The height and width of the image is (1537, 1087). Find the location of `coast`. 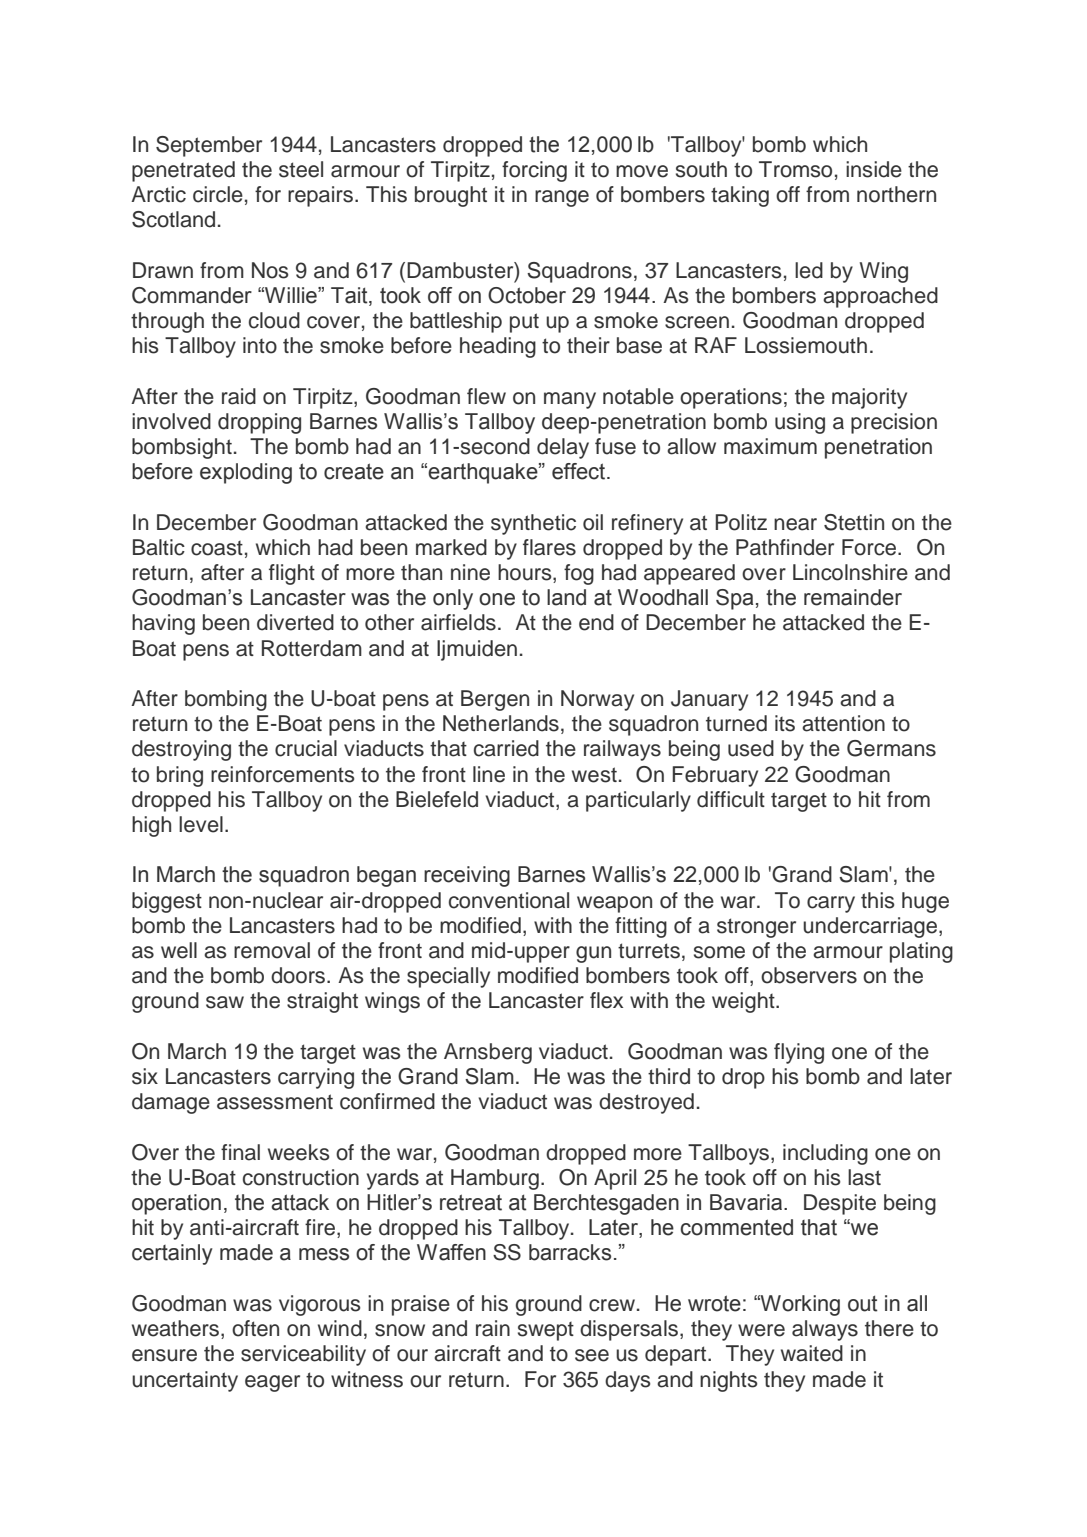

coast is located at coordinates (217, 548).
